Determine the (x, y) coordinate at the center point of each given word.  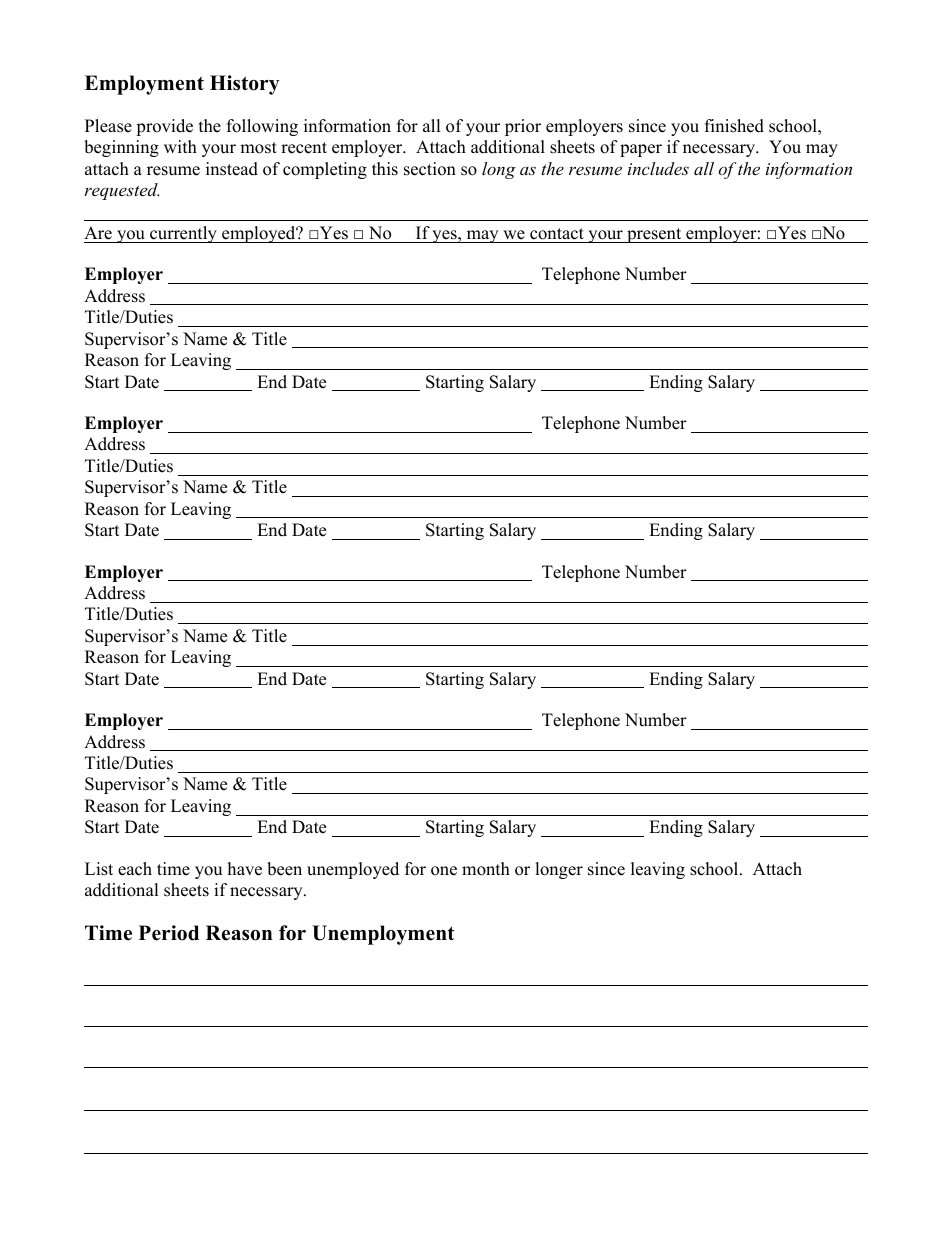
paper (641, 150)
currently (183, 234)
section (430, 169)
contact (557, 235)
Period (169, 933)
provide (164, 127)
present (654, 235)
